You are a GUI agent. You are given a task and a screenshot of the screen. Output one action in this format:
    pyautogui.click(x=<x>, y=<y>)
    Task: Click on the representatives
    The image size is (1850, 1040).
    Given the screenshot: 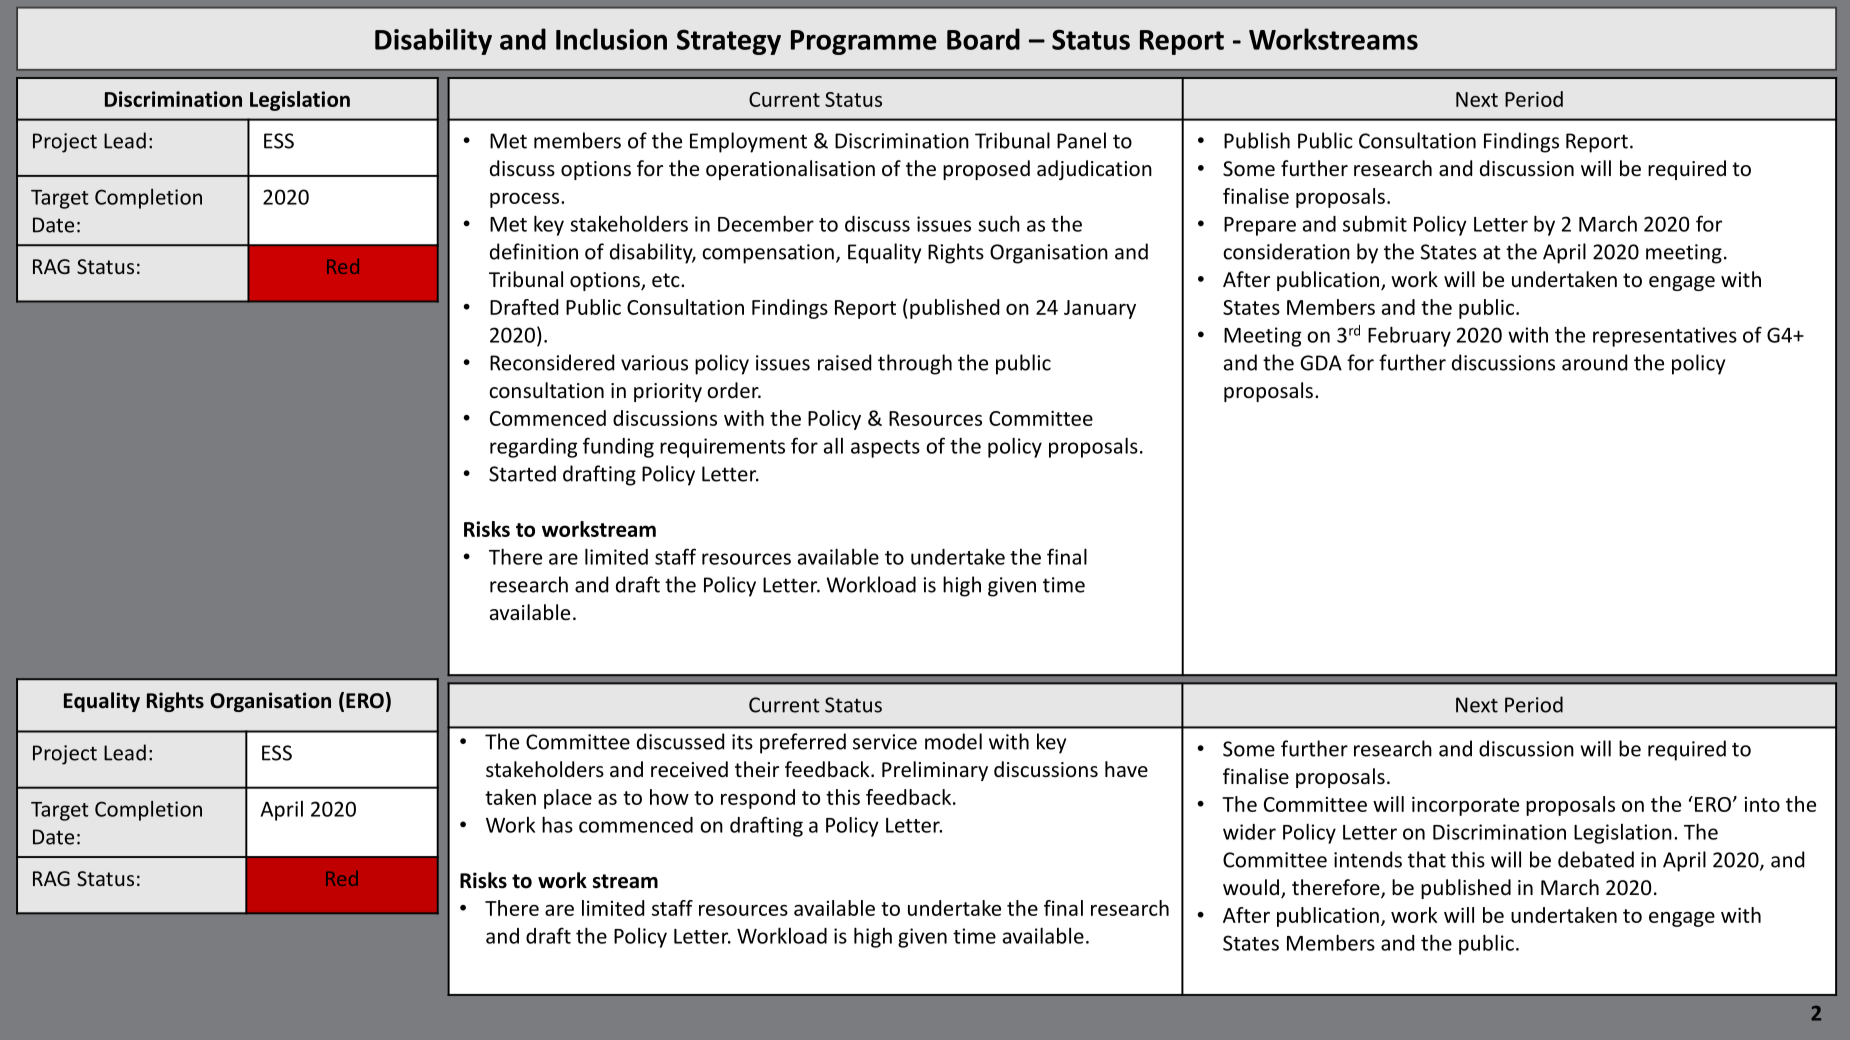 What is the action you would take?
    pyautogui.click(x=1665, y=337)
